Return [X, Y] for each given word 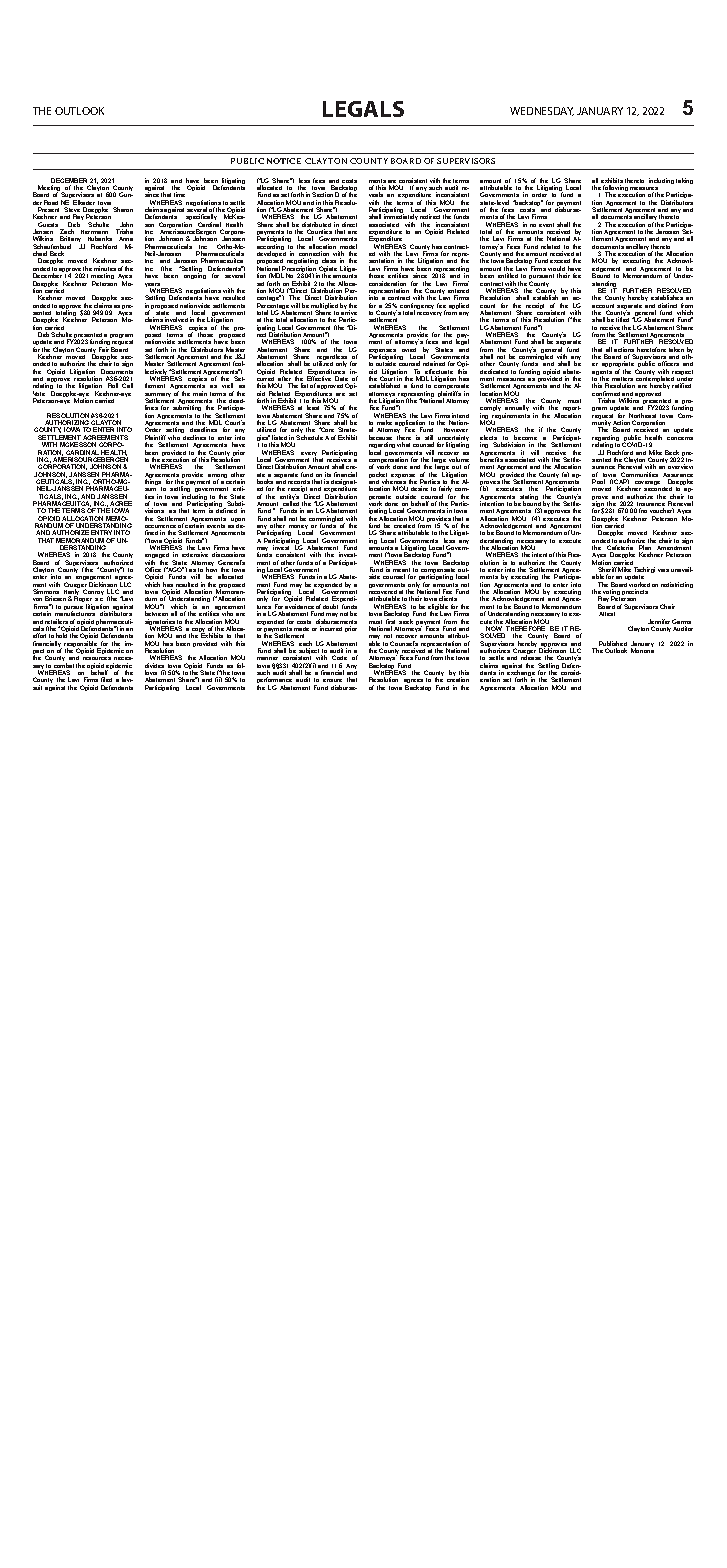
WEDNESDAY [542, 111]
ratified [681, 385]
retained [434, 363]
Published [613, 645]
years [154, 286]
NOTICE [284, 161]
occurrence [160, 528]
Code [339, 657]
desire [419, 488]
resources [97, 658]
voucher [662, 510]
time [179, 194]
